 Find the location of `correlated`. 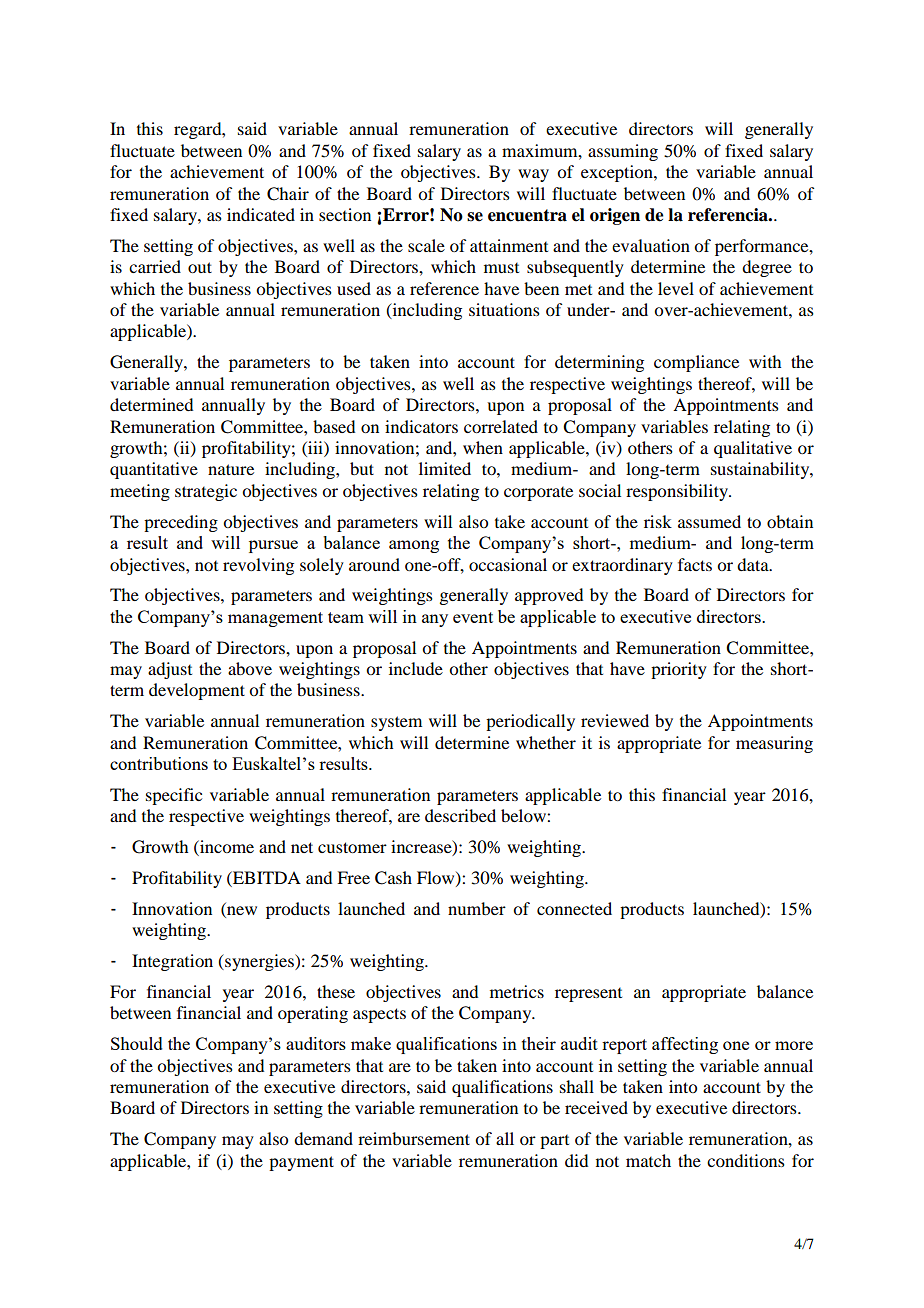

correlated is located at coordinates (501, 426).
